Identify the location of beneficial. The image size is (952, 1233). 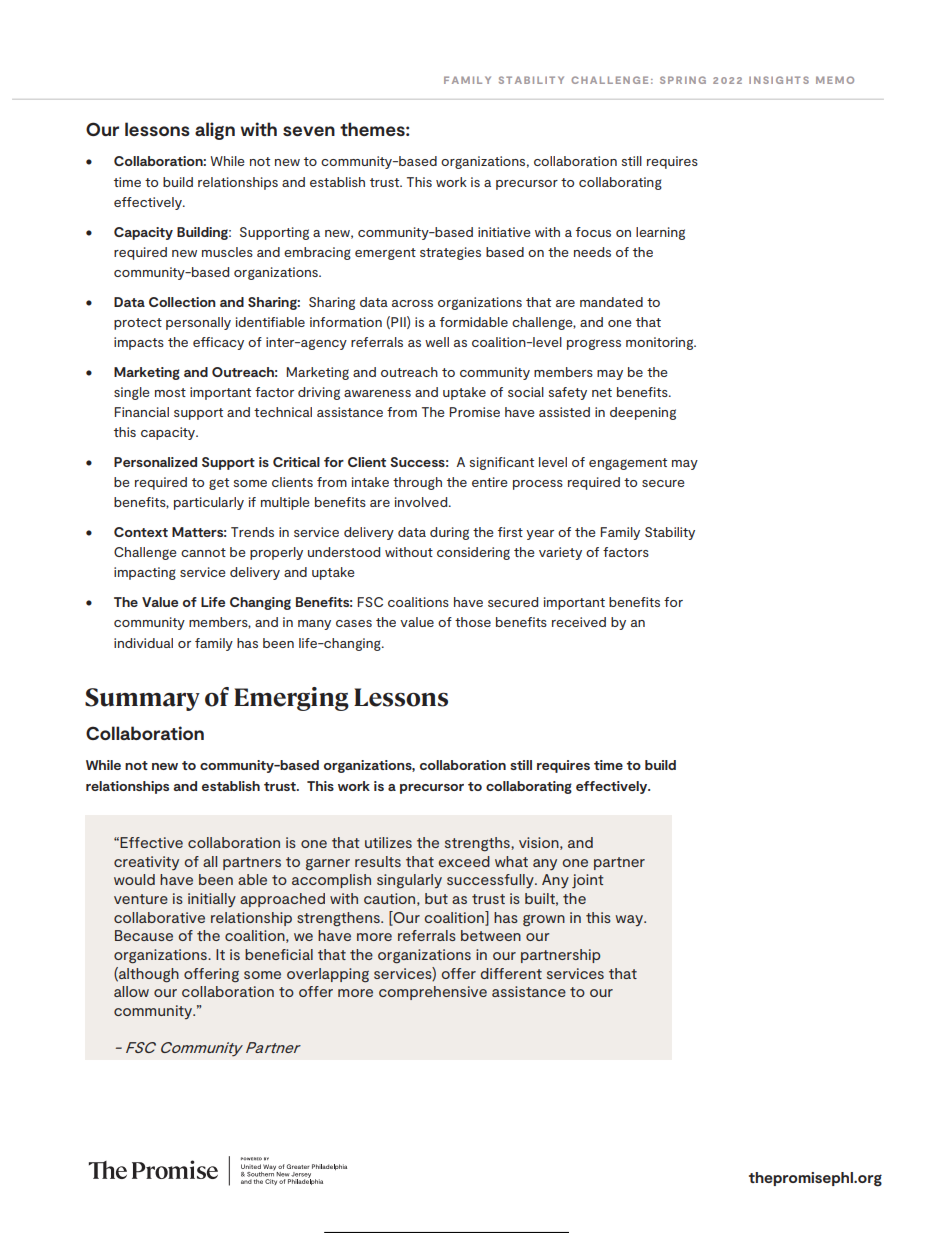
(279, 954).
